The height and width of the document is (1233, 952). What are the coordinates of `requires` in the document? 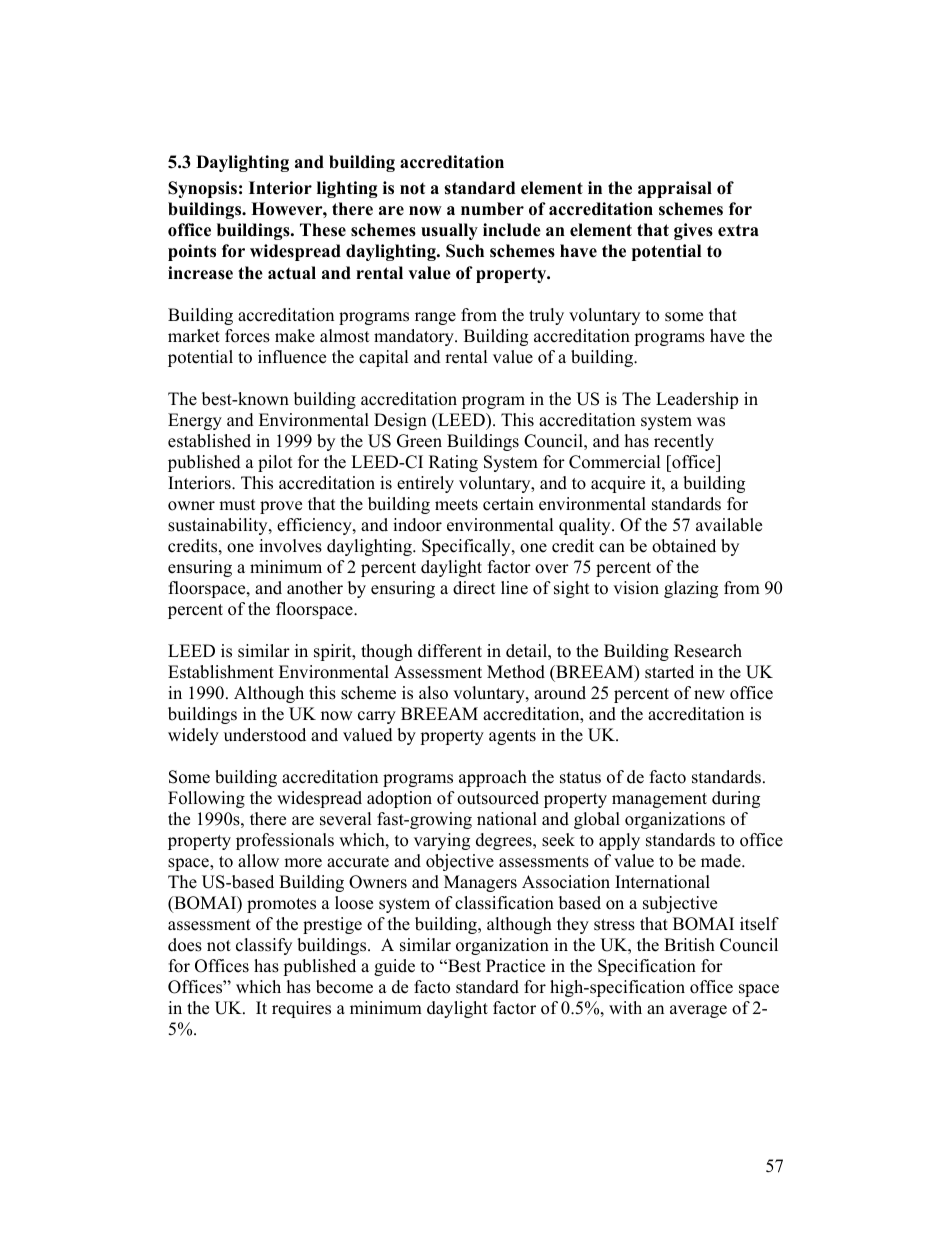 It's located at (301, 1009).
